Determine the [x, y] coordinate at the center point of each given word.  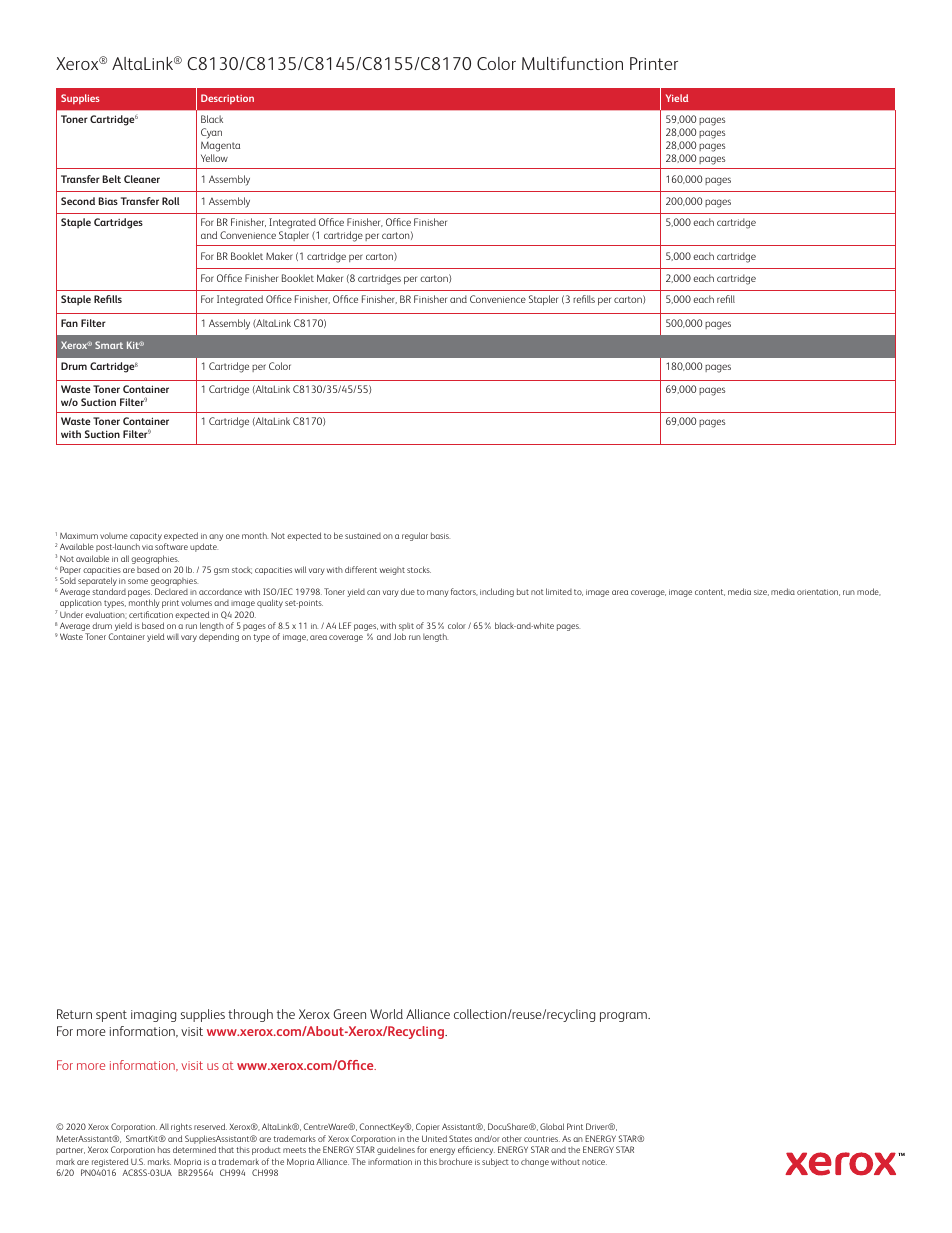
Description [227, 99]
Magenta [220, 146]
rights [181, 1127]
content [710, 592]
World [386, 1014]
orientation [818, 592]
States [460, 1138]
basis [440, 535]
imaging [153, 1016]
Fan [69, 323]
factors [464, 592]
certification [151, 614]
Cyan [211, 133]
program [624, 1017]
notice [594, 1162]
